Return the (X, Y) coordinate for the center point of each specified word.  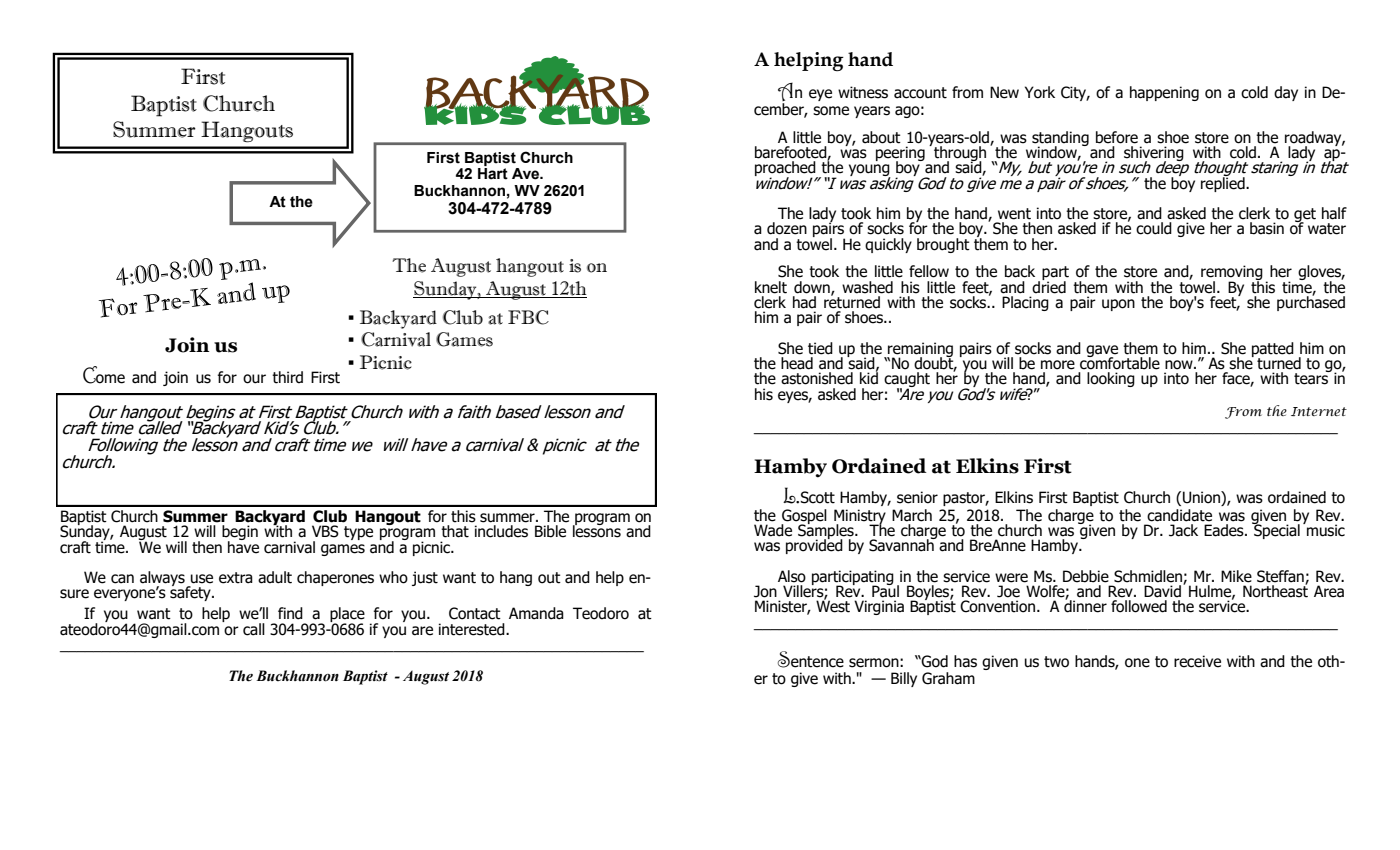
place (347, 616)
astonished (817, 378)
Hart (493, 174)
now (1180, 365)
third (287, 377)
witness (863, 92)
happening (1164, 93)
